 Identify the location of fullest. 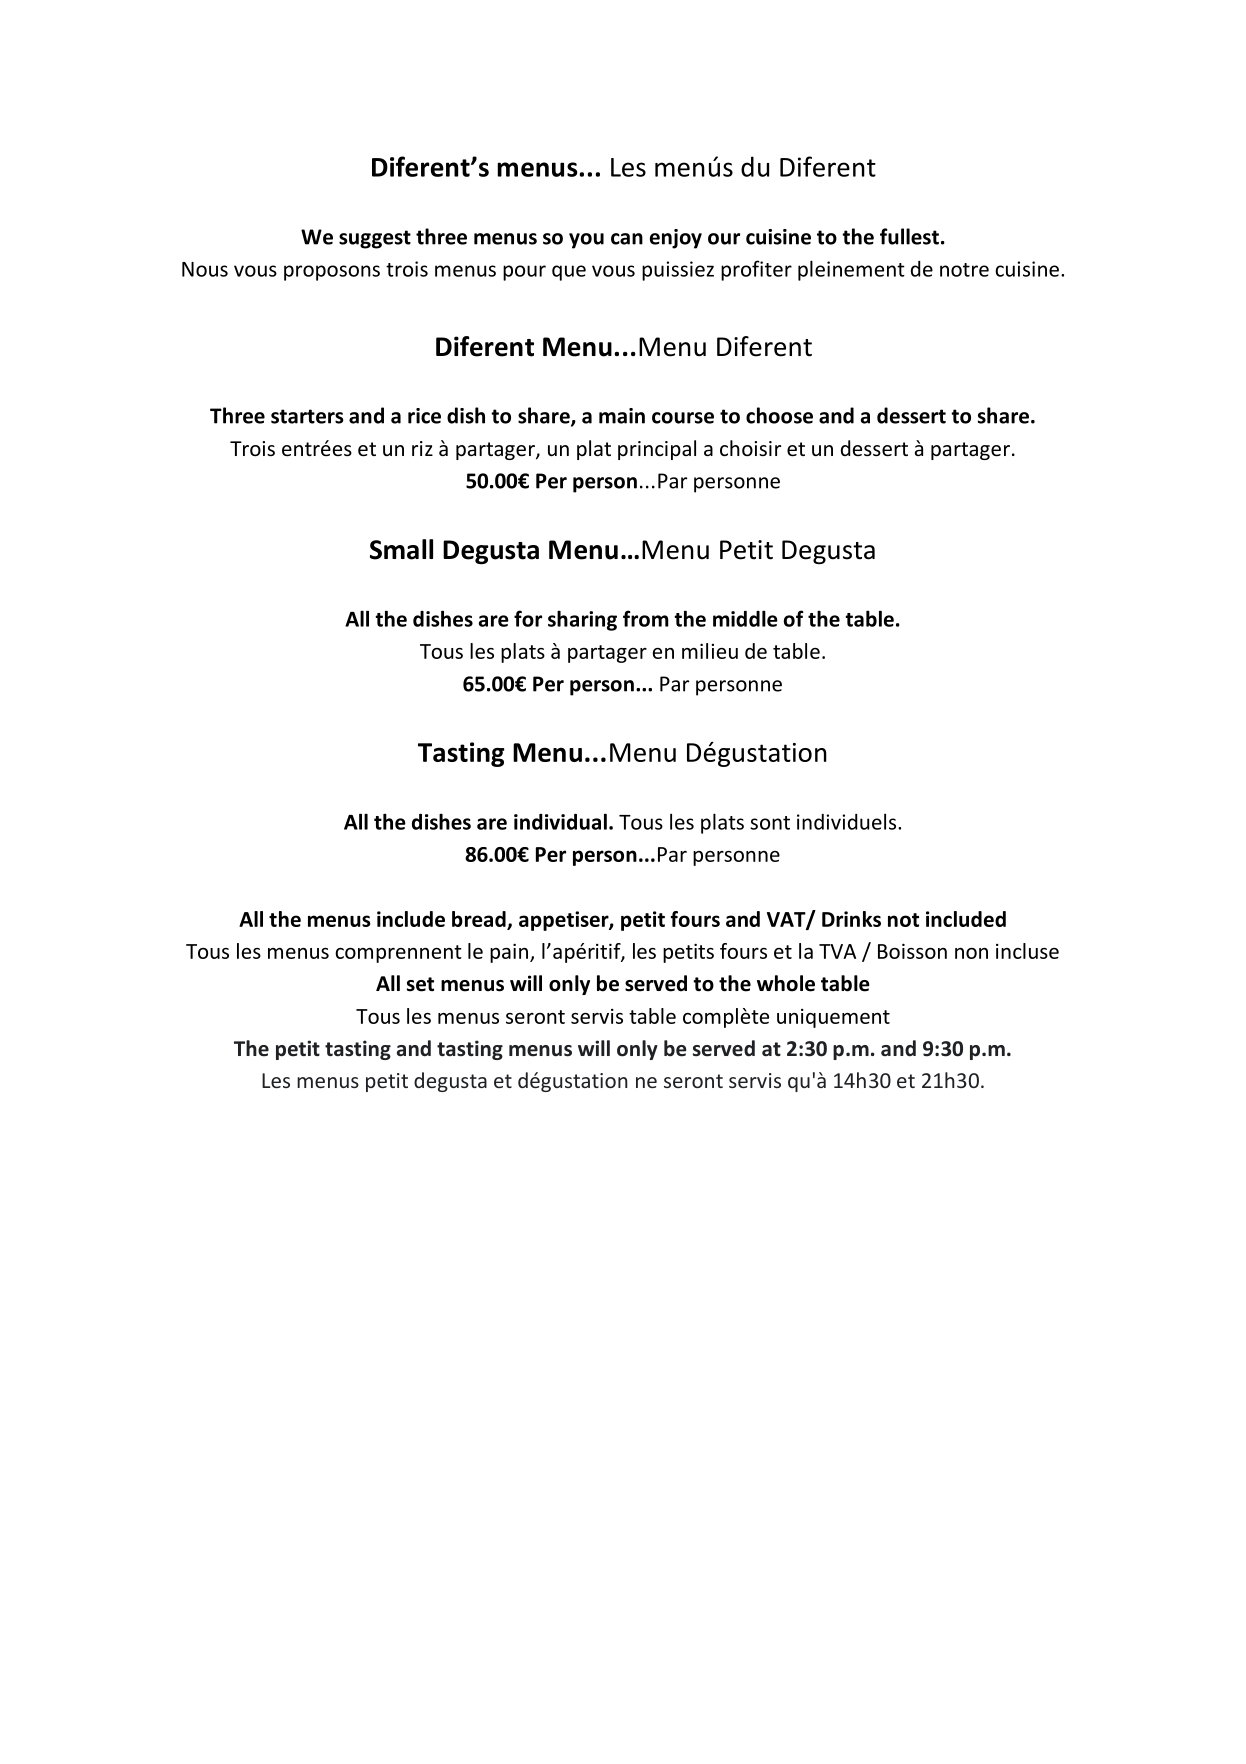
(909, 236).
